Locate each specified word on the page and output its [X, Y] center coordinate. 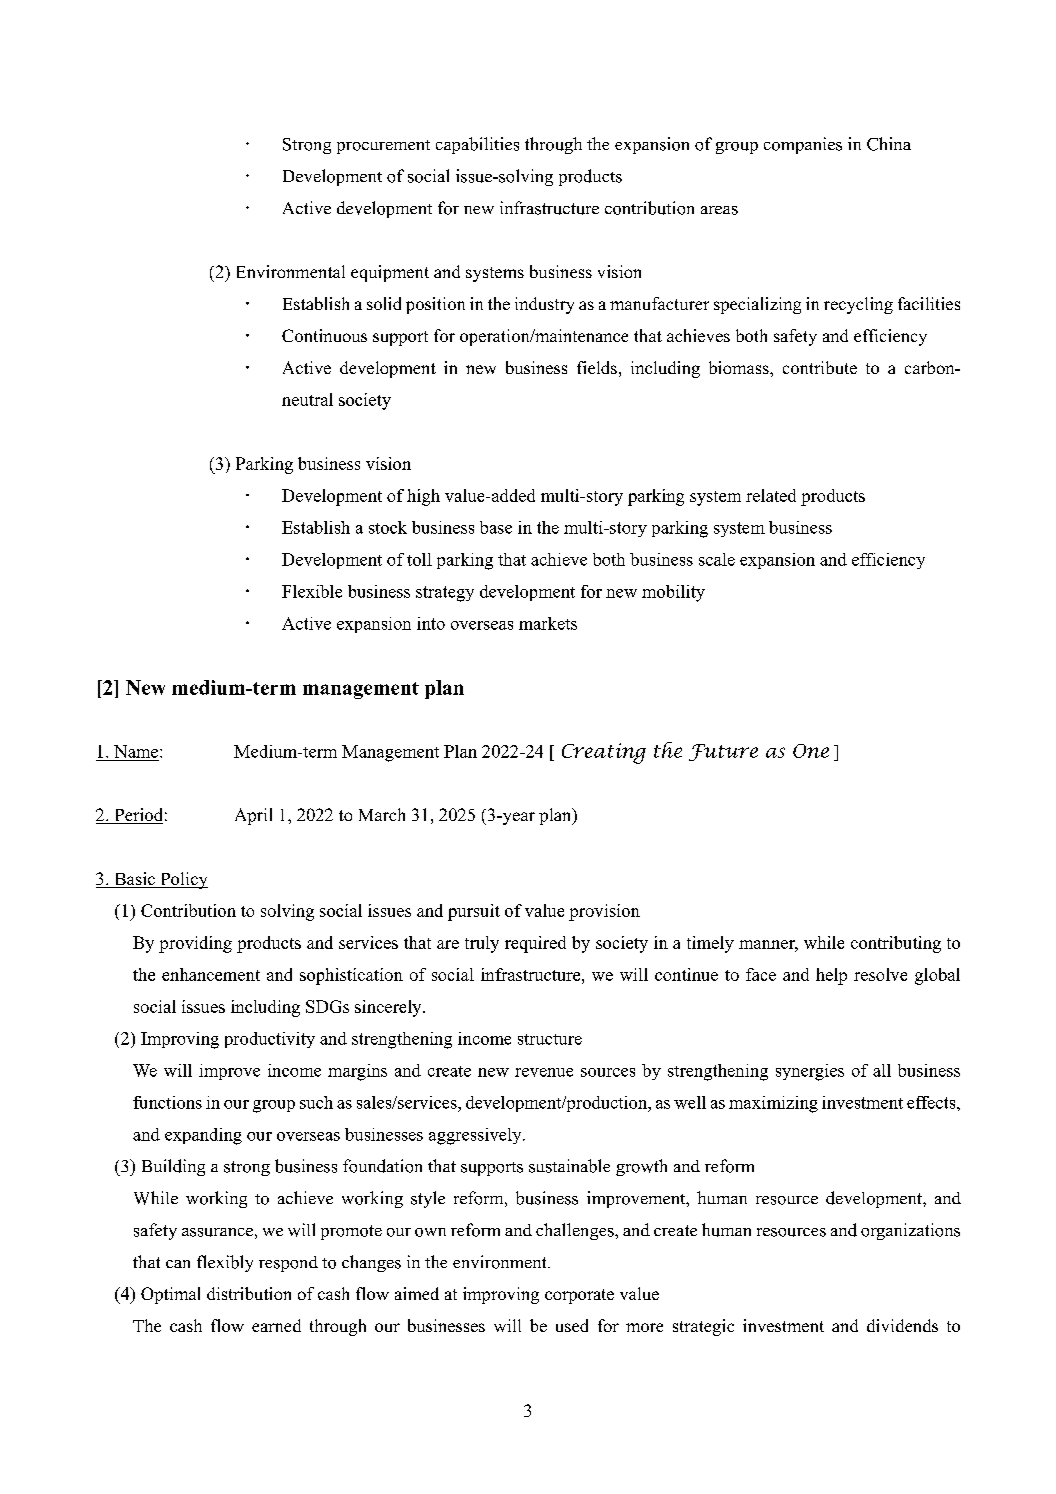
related [771, 495]
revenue [544, 1072]
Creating [604, 753]
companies [803, 145]
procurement [383, 147]
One [811, 751]
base [496, 527]
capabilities [477, 145]
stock [388, 527]
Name [137, 751]
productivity [270, 1040]
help [831, 976]
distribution [249, 1293]
